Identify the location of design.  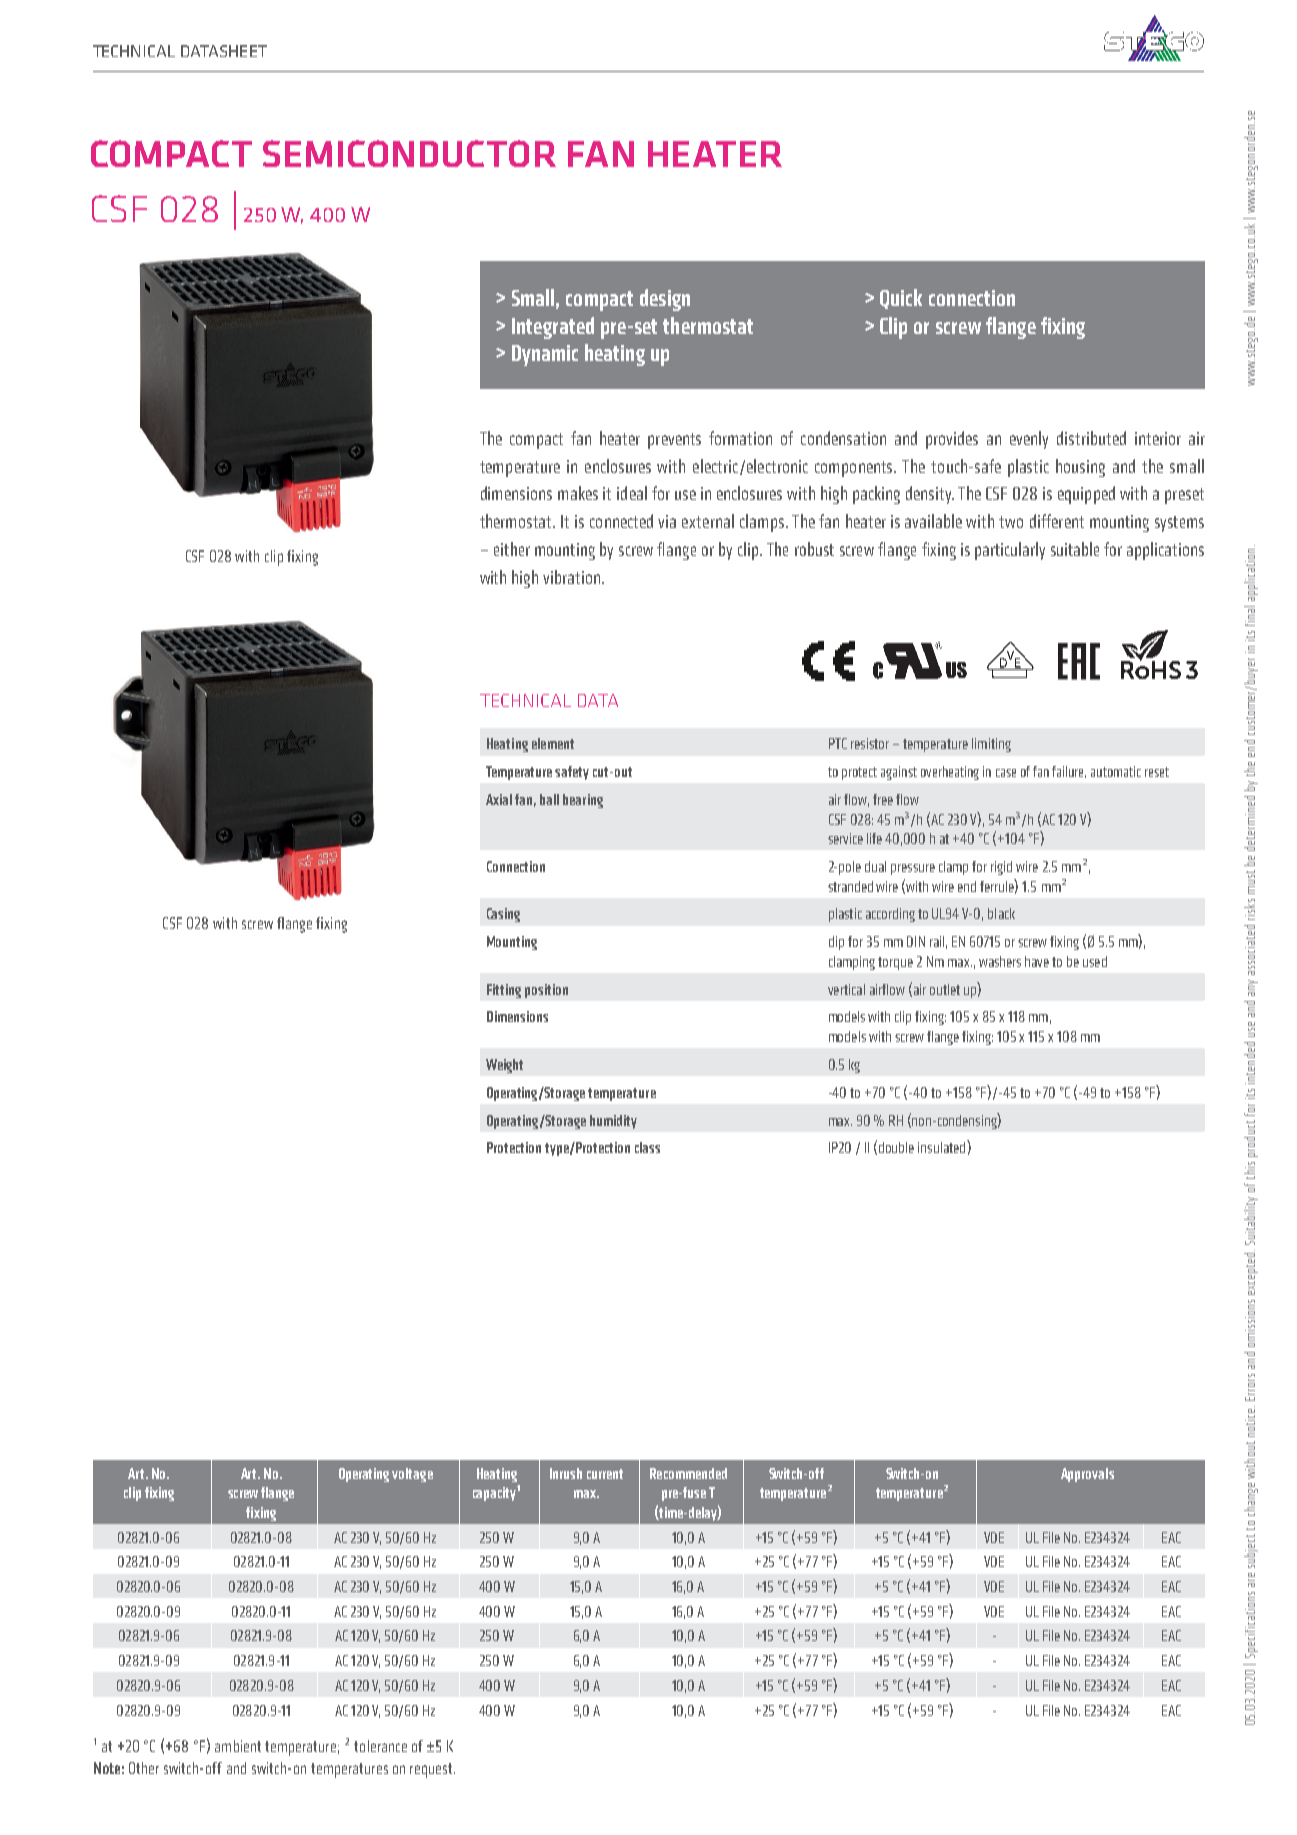
(665, 300).
